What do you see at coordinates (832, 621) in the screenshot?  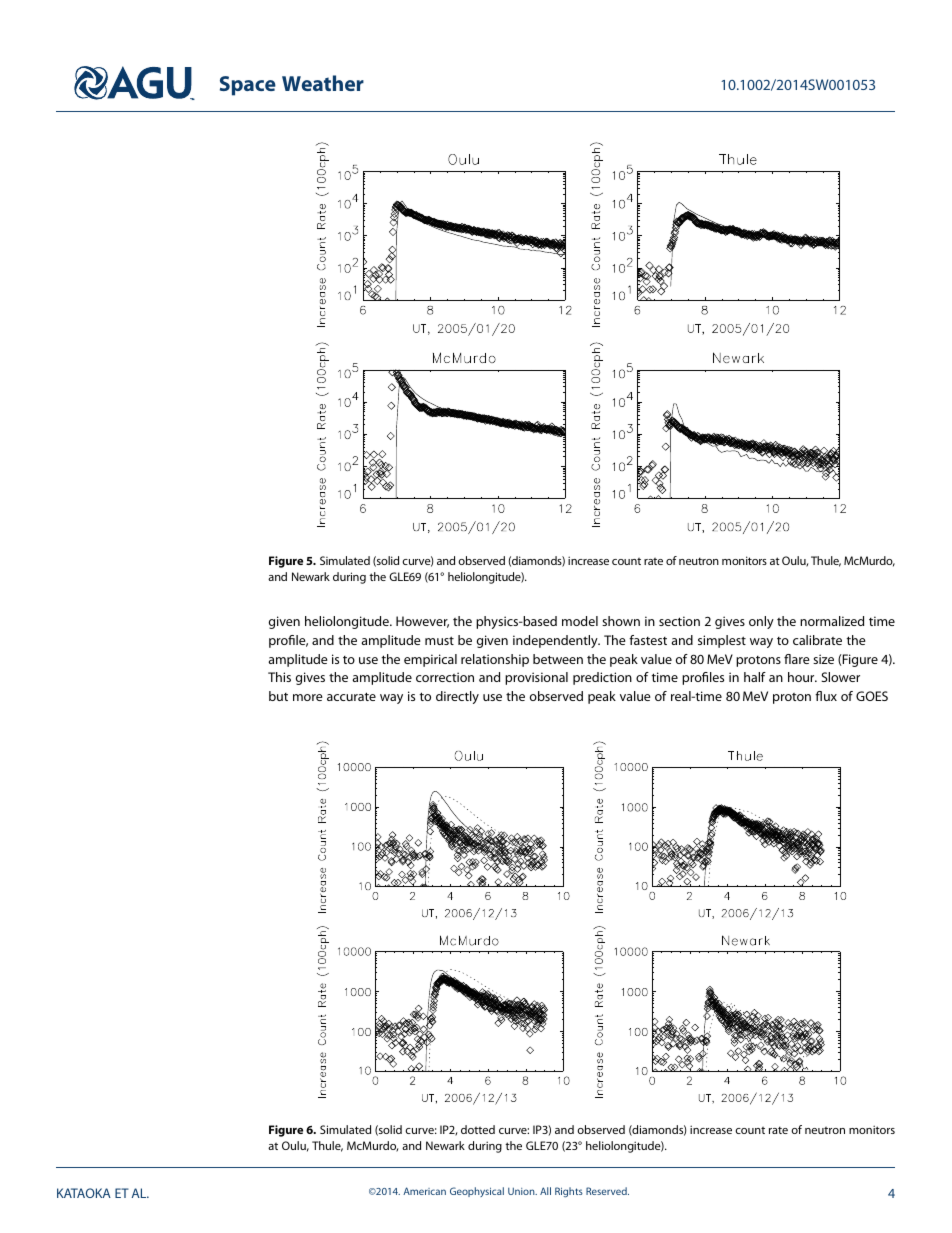 I see `normalized` at bounding box center [832, 621].
